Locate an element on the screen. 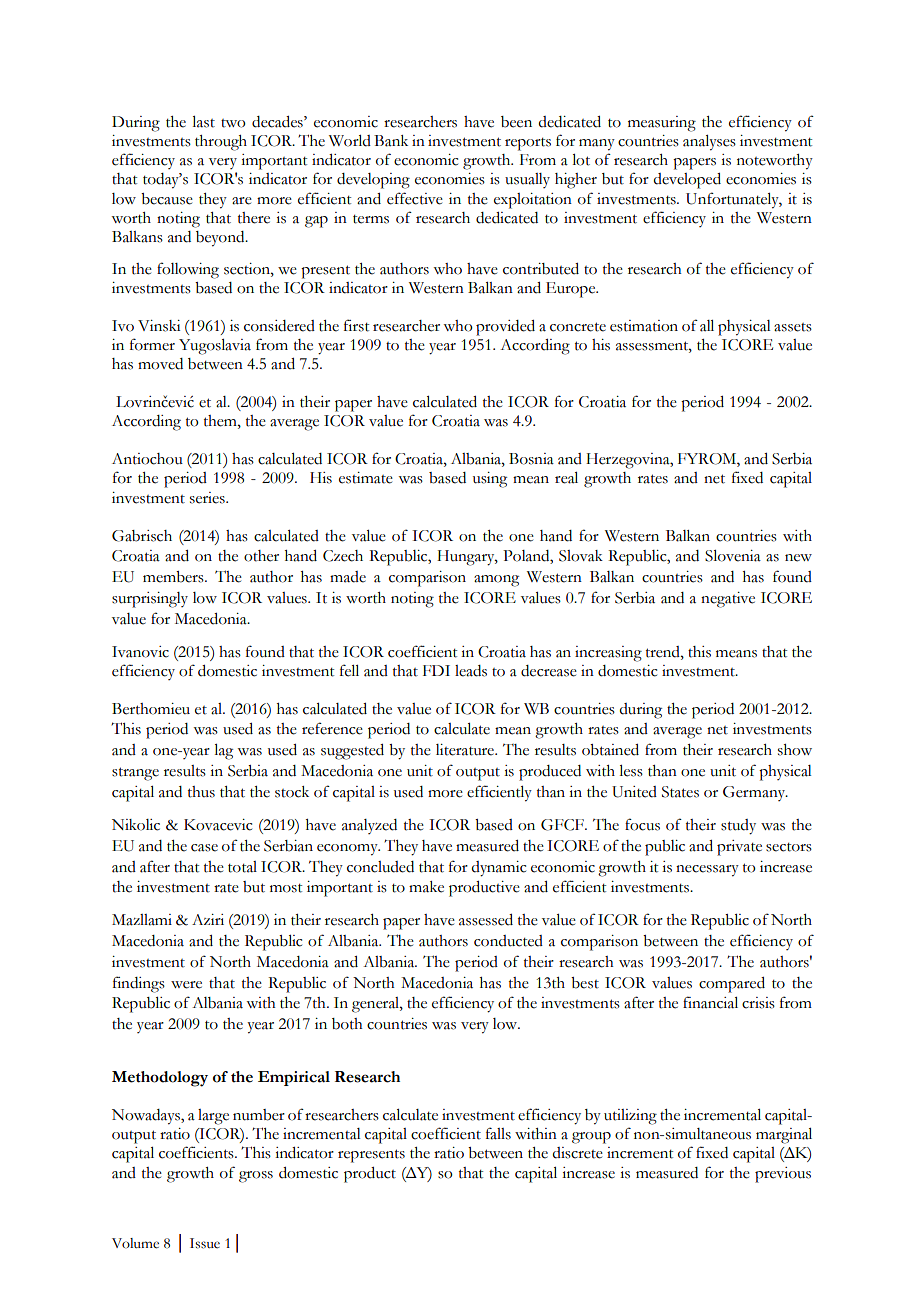 Image resolution: width=924 pixels, height=1308 pixels. negative is located at coordinates (728, 600).
